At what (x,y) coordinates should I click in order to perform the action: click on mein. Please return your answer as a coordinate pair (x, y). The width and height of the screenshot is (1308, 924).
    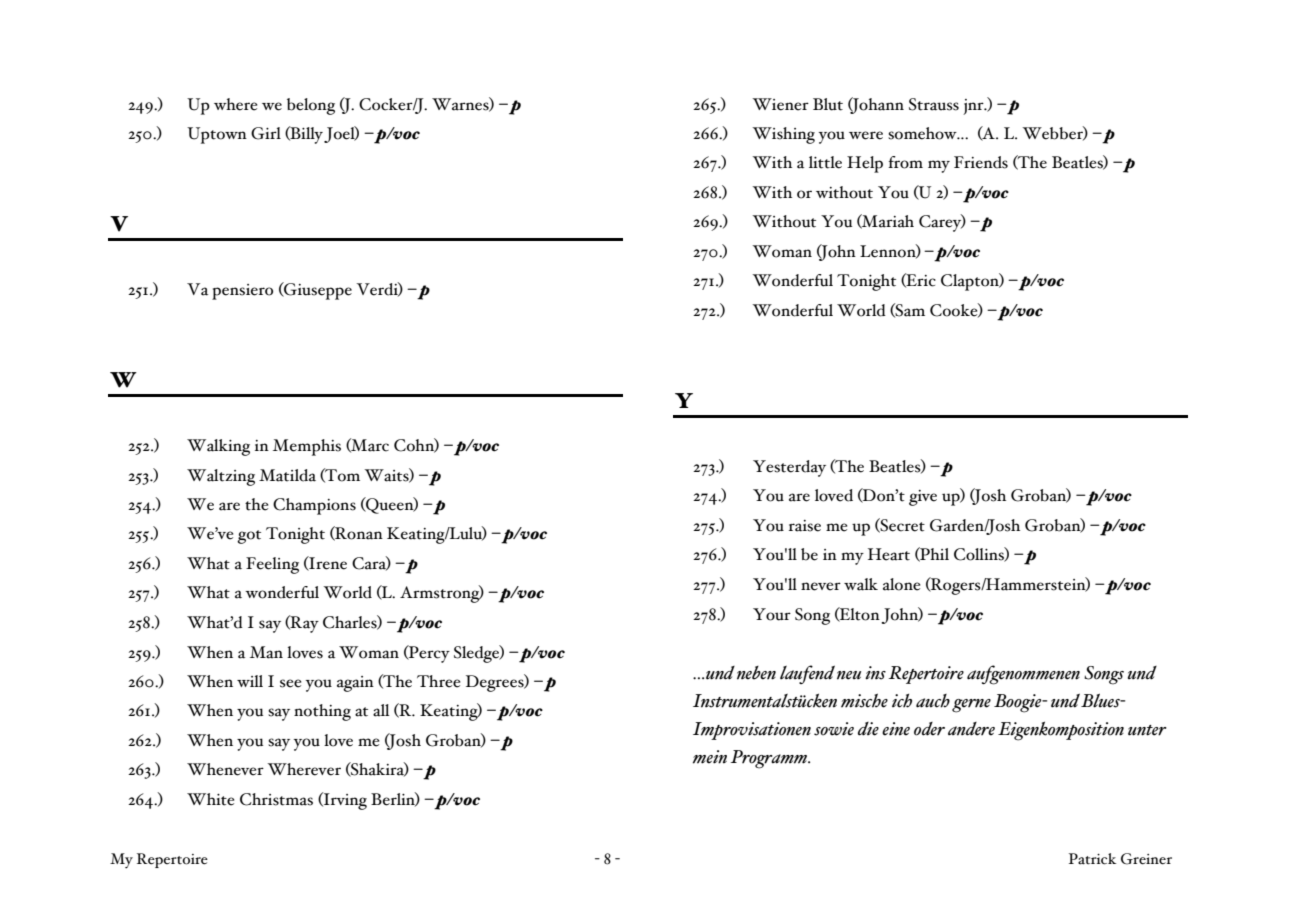
    Looking at the image, I should click on (710, 757).
